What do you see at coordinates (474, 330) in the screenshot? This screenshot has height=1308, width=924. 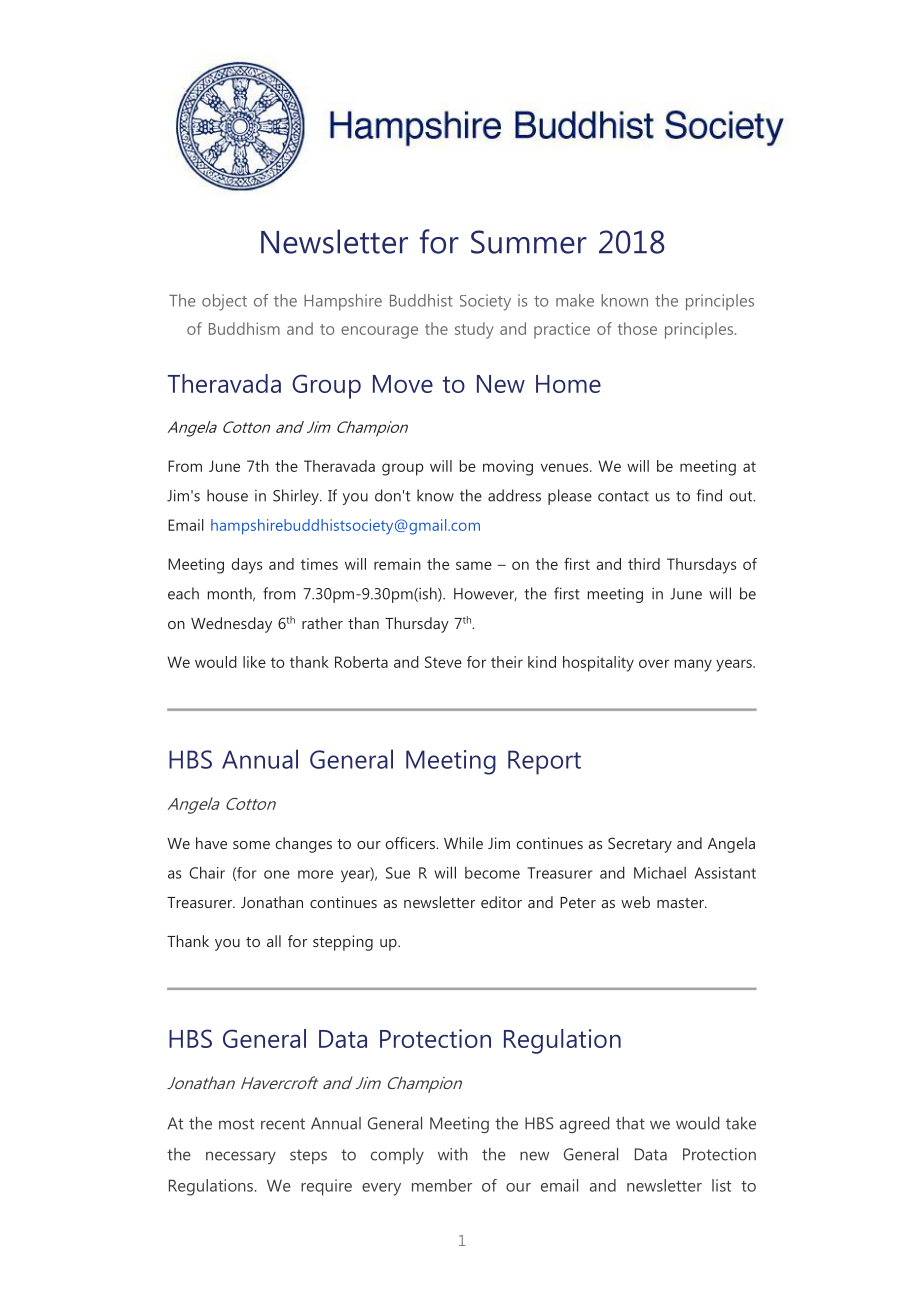 I see `study` at bounding box center [474, 330].
